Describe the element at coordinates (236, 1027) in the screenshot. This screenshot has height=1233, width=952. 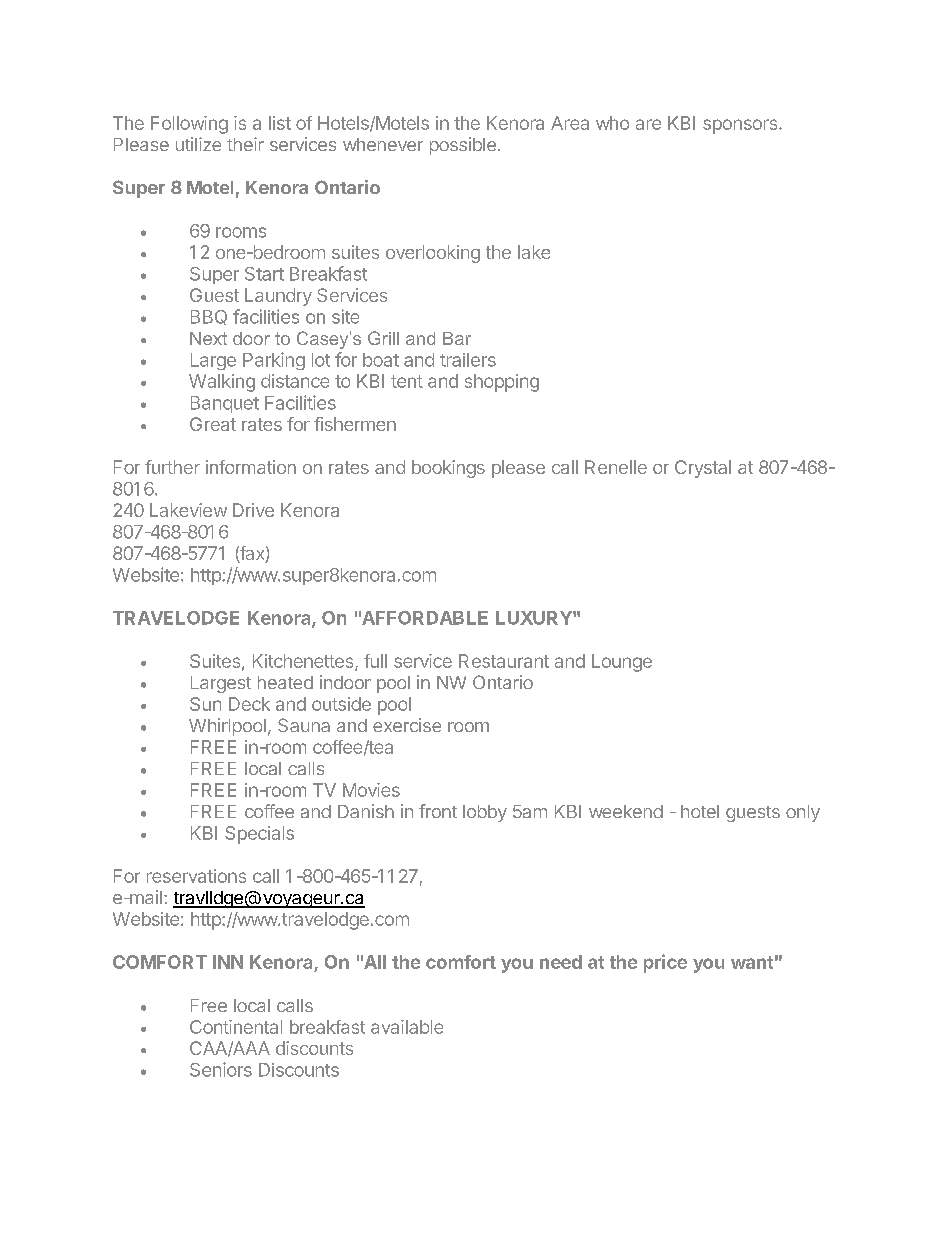
I see `Continental` at that location.
